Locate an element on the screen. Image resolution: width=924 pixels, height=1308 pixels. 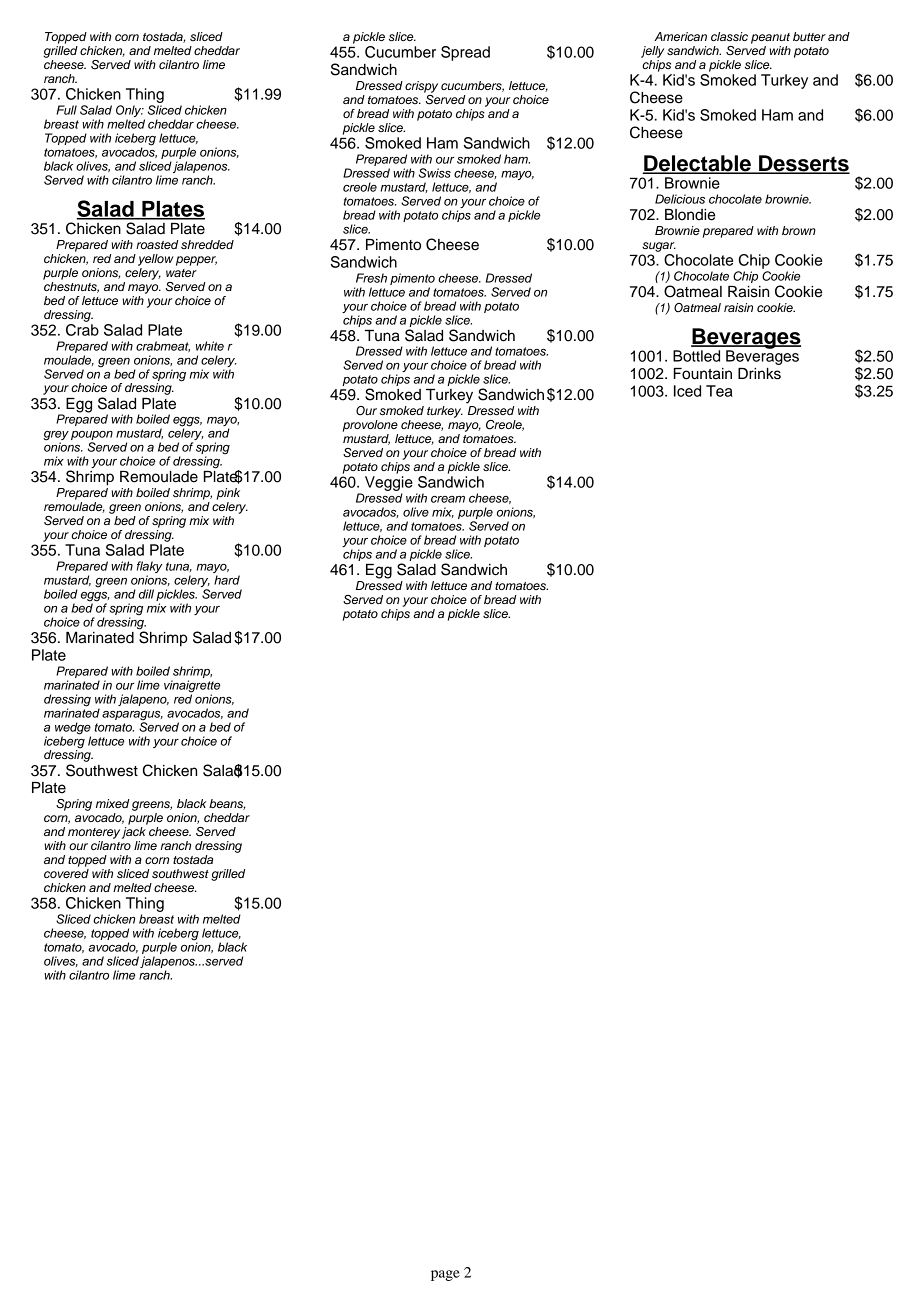
Tea is located at coordinates (719, 391).
